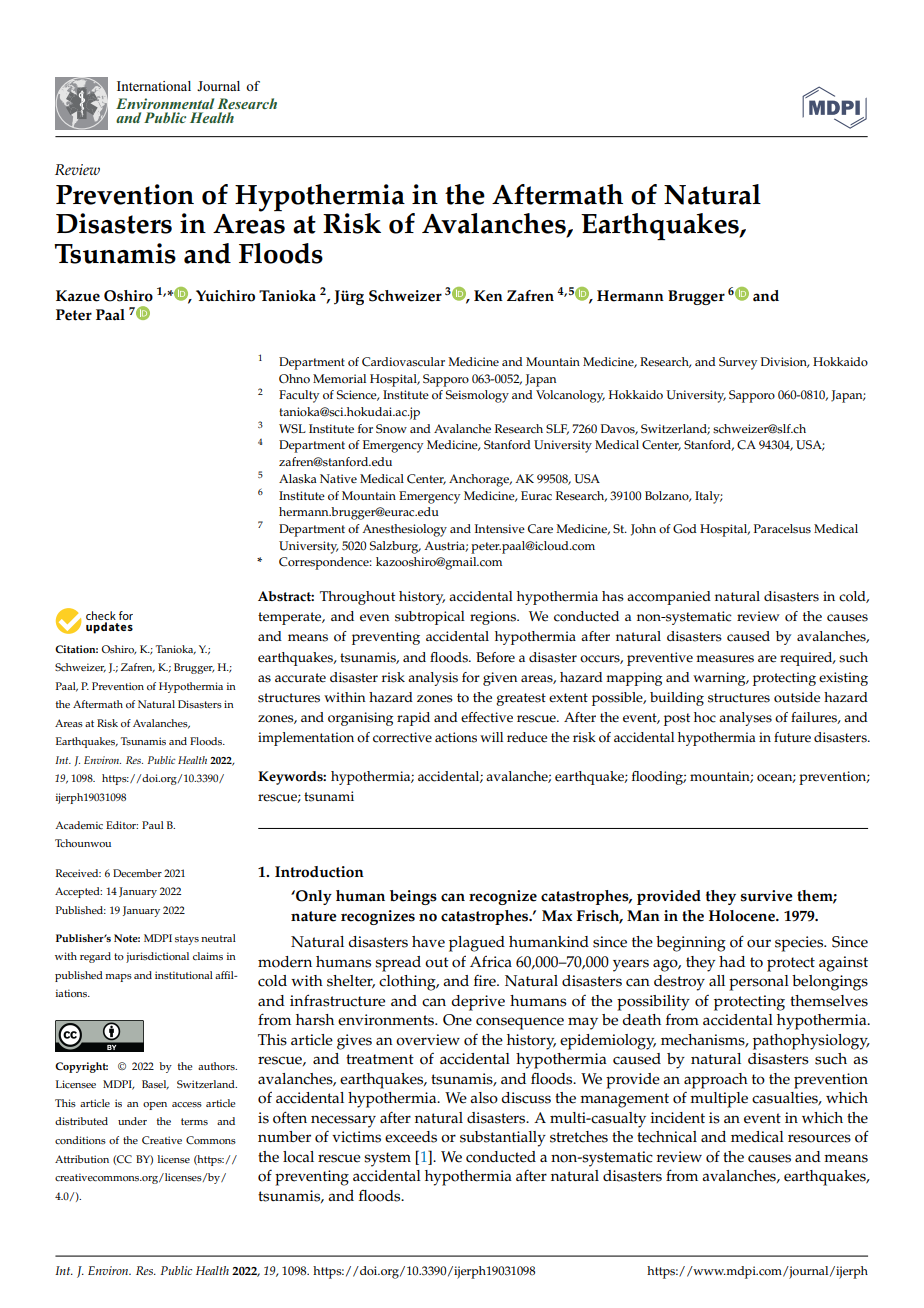 The height and width of the screenshot is (1308, 924). What do you see at coordinates (154, 86) in the screenshot?
I see `International` at bounding box center [154, 86].
